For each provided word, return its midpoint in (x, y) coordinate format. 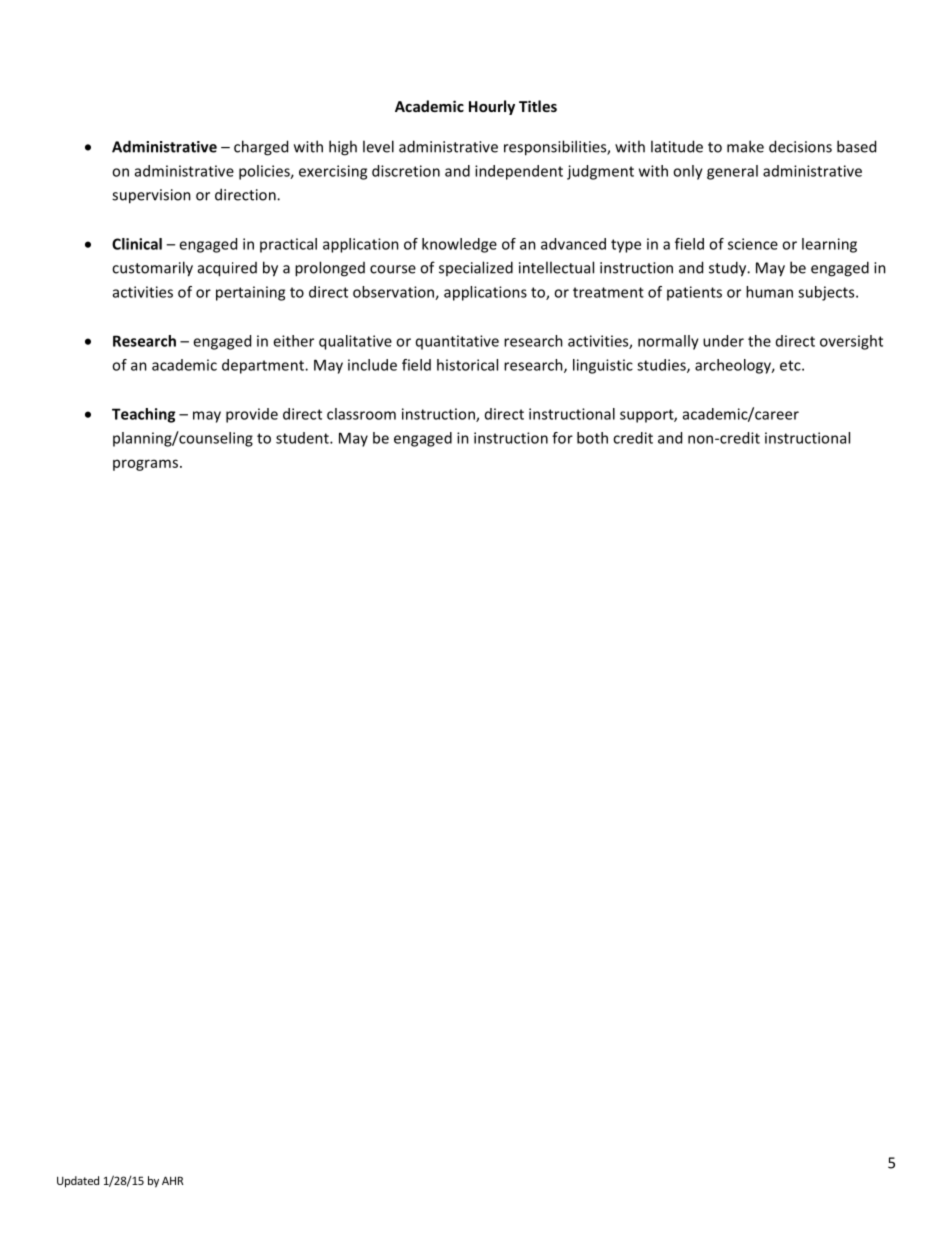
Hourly (492, 107)
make (745, 146)
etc (791, 365)
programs (147, 465)
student (303, 438)
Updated (78, 1182)
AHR (173, 1180)
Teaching (143, 415)
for (562, 438)
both (592, 438)
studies (662, 366)
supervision (151, 196)
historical (467, 365)
